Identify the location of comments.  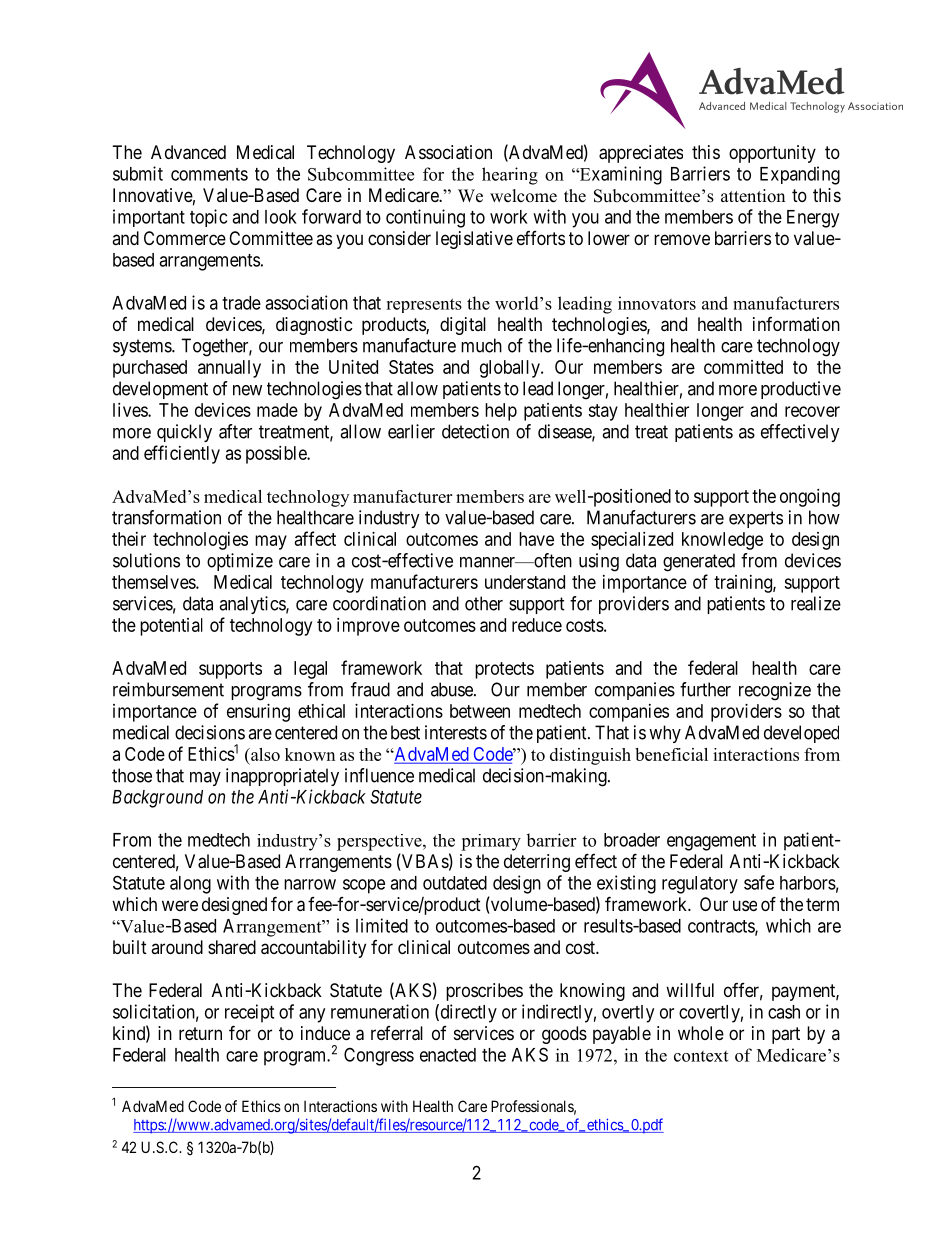
(209, 174).
